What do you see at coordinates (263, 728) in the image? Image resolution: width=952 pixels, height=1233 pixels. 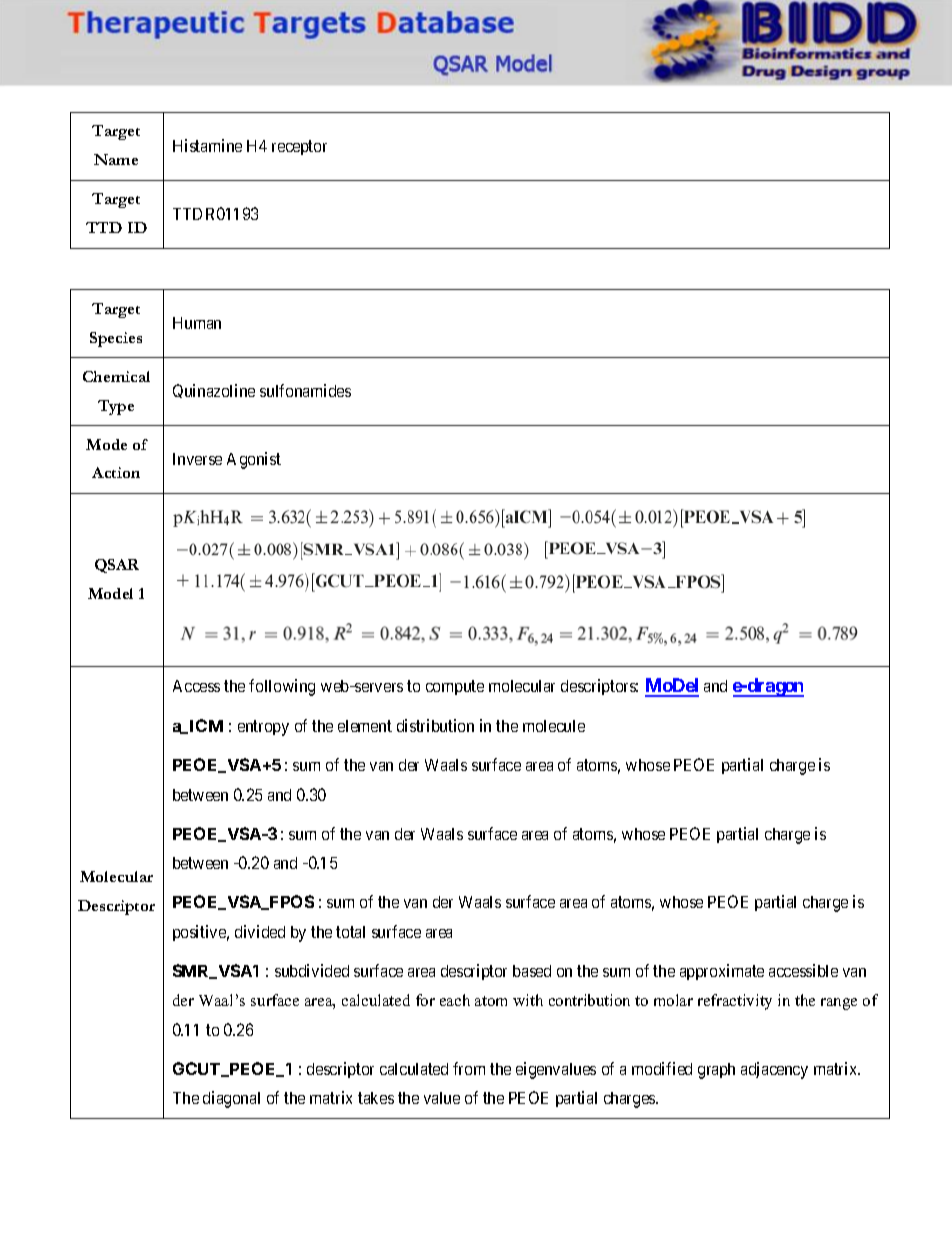 I see `entropy` at bounding box center [263, 728].
